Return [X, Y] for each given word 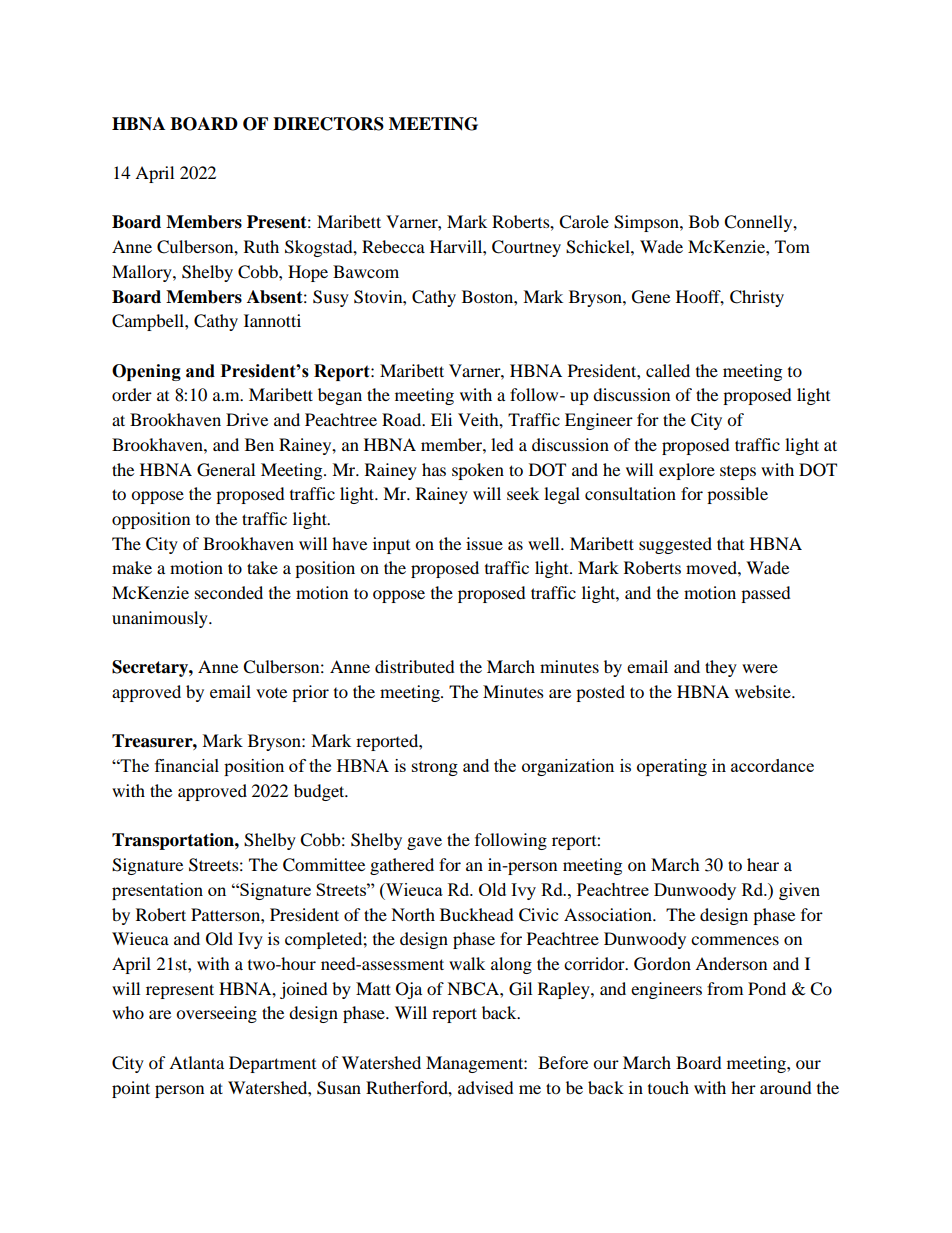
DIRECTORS [328, 124]
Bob [704, 221]
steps [738, 473]
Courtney [526, 248]
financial [187, 765]
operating [672, 767]
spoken [478, 471]
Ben [259, 444]
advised [486, 1087]
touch [668, 1087]
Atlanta [196, 1062]
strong [435, 768]
